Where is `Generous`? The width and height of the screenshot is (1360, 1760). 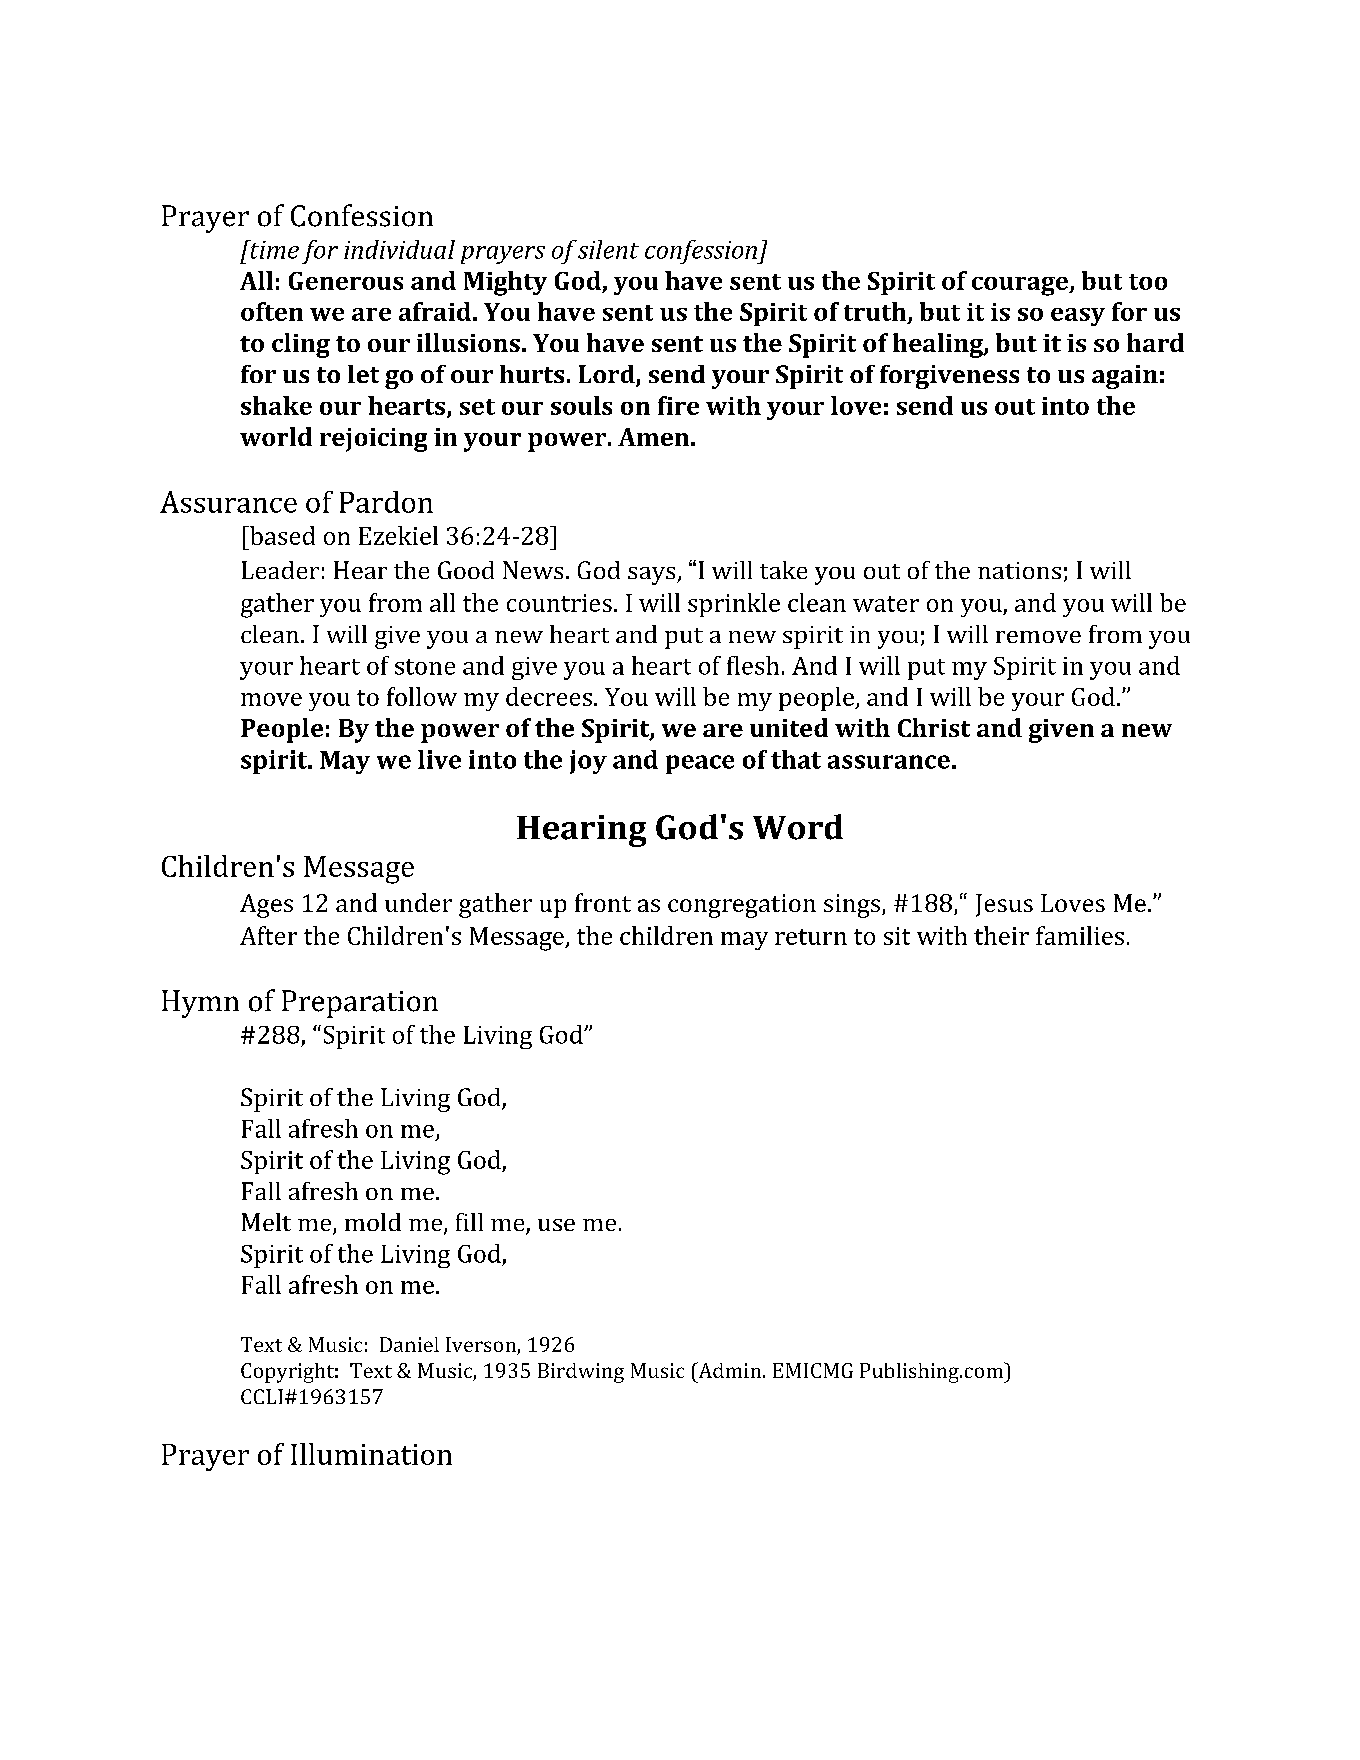 Generous is located at coordinates (346, 281).
